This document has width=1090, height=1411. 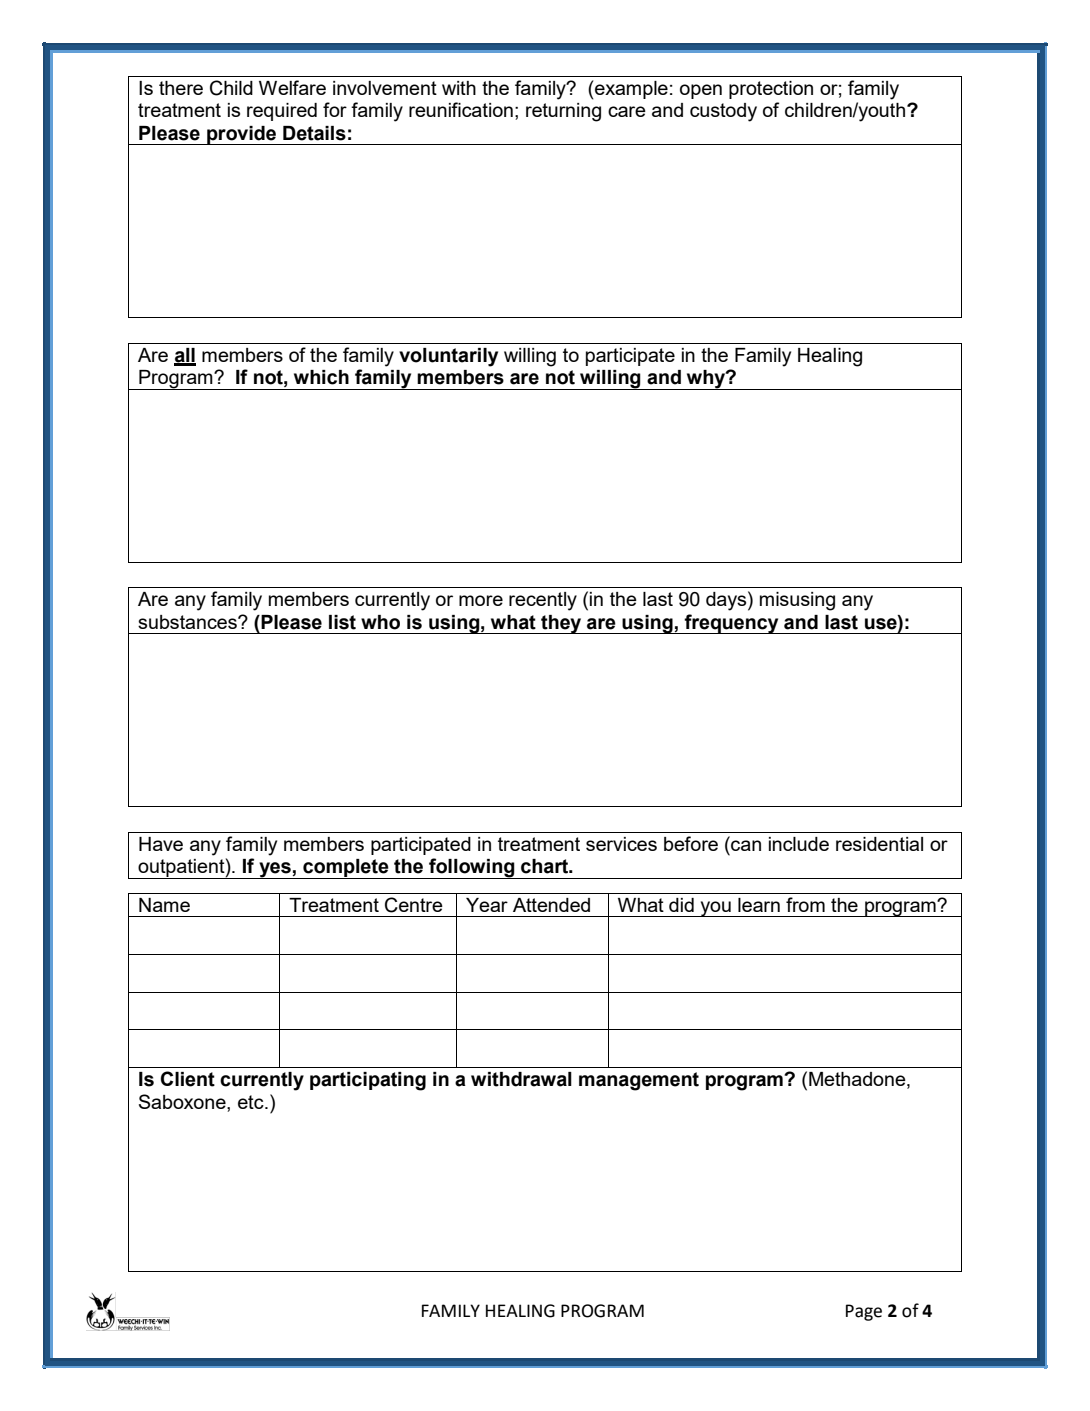 I want to click on etc, so click(x=252, y=1102).
